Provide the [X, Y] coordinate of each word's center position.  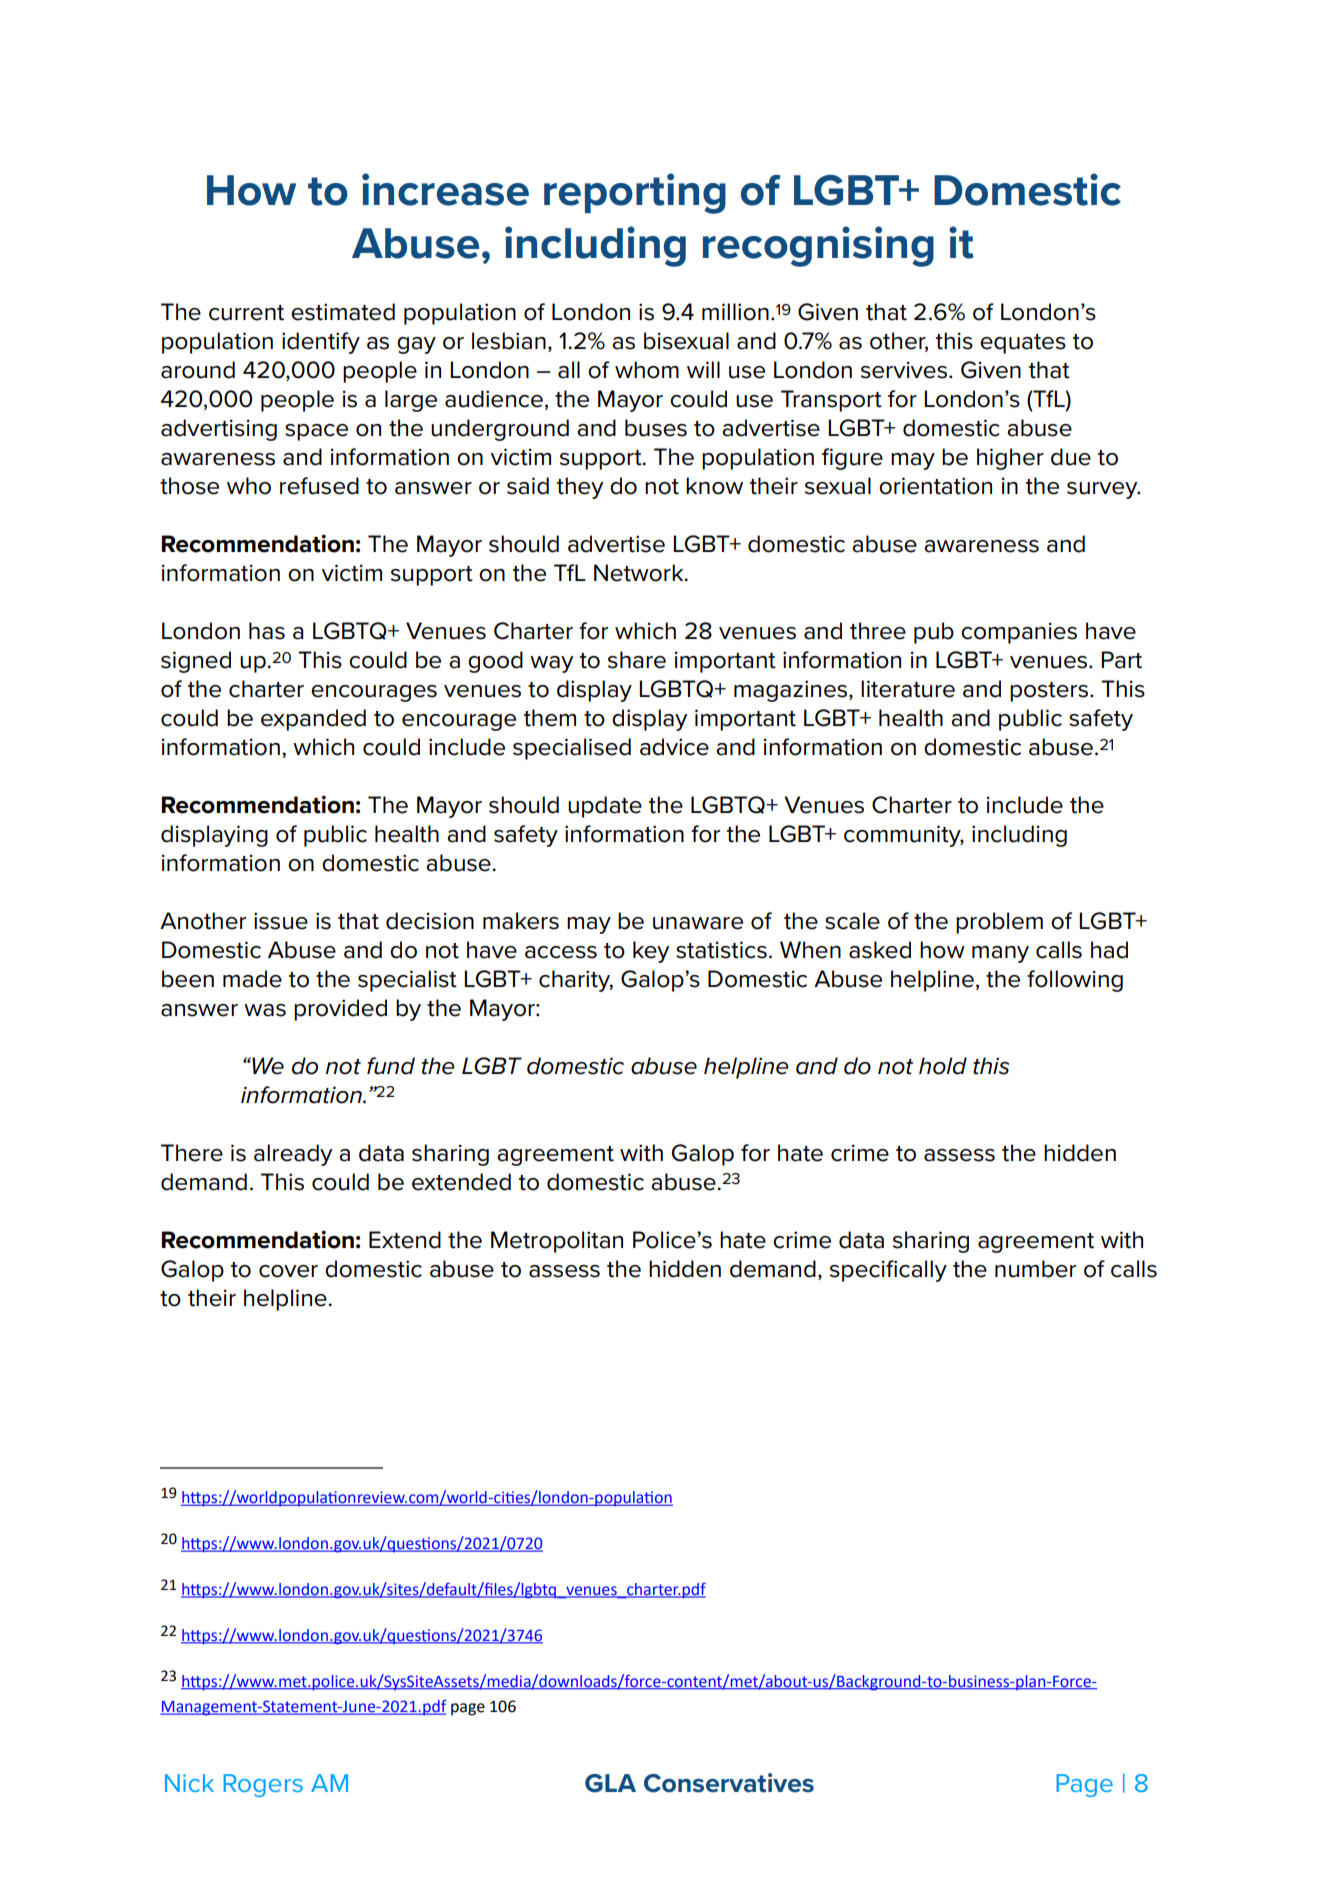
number [1035, 1269]
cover [288, 1271]
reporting [635, 193]
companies [1019, 633]
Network [640, 573]
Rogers [263, 1785]
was [265, 1010]
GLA [610, 1783]
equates [1023, 344]
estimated [343, 312]
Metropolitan [557, 1242]
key [651, 952]
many [1000, 954]
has [267, 631]
